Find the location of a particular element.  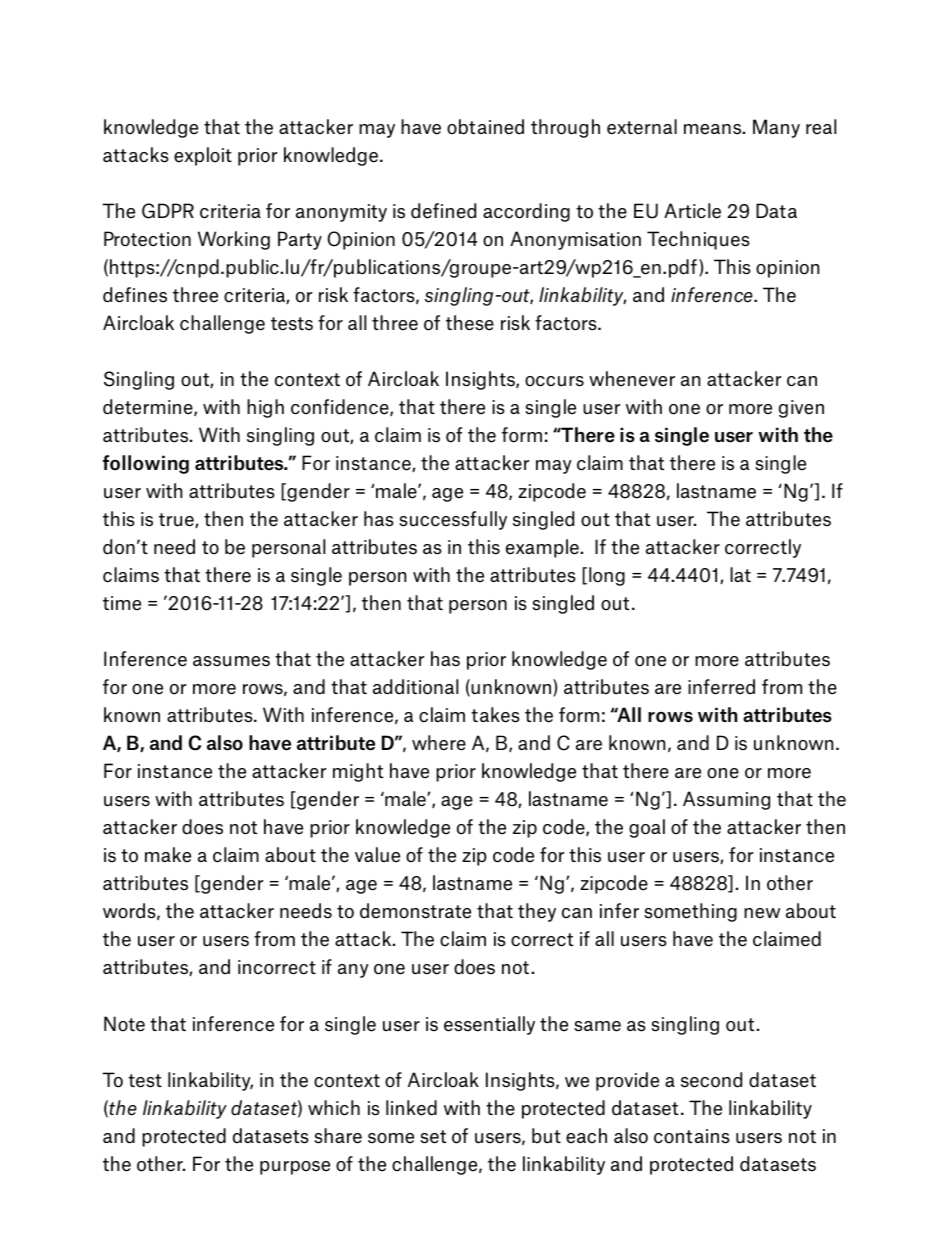

new is located at coordinates (762, 913).
